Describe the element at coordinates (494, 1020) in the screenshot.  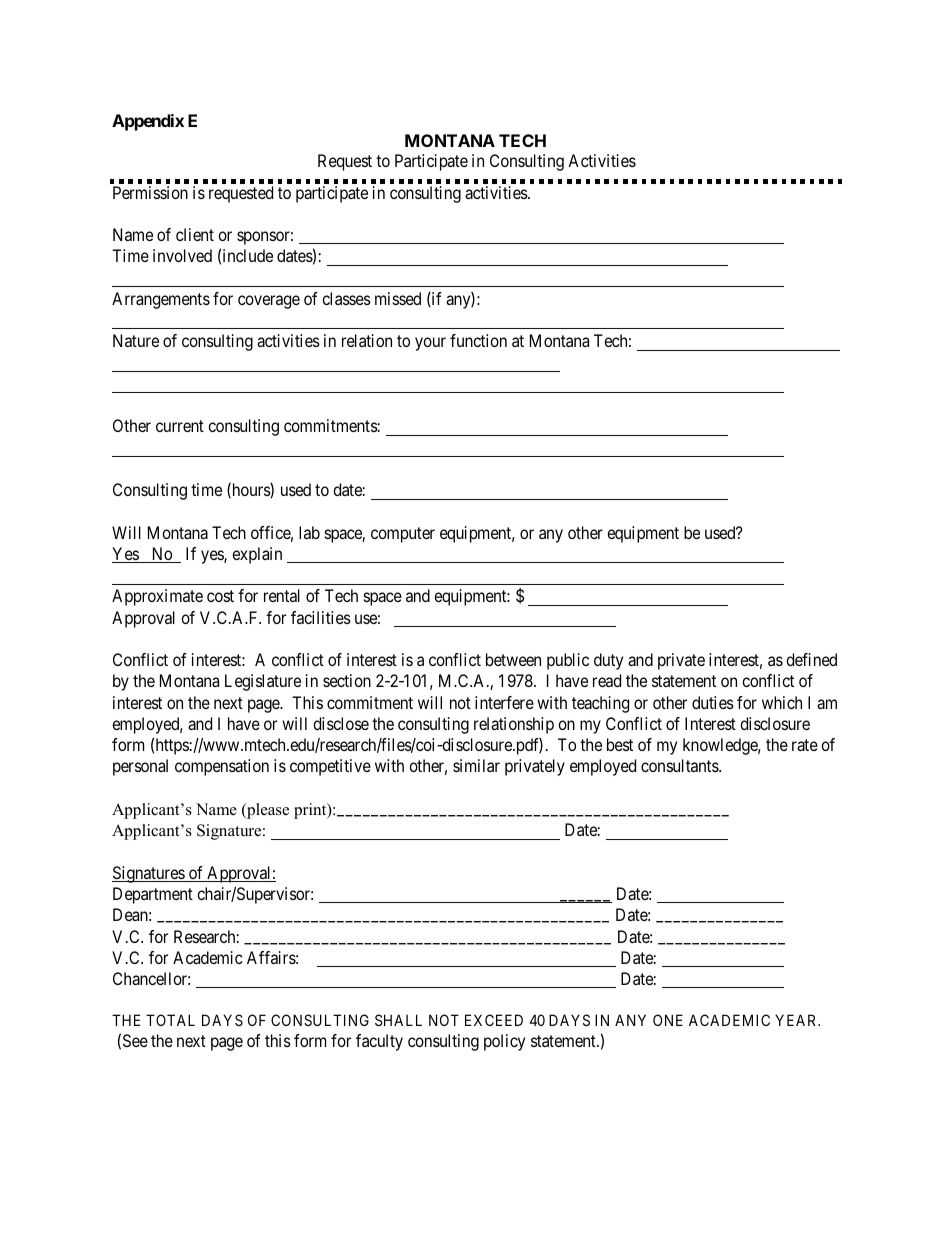
I see `EXCEED` at that location.
